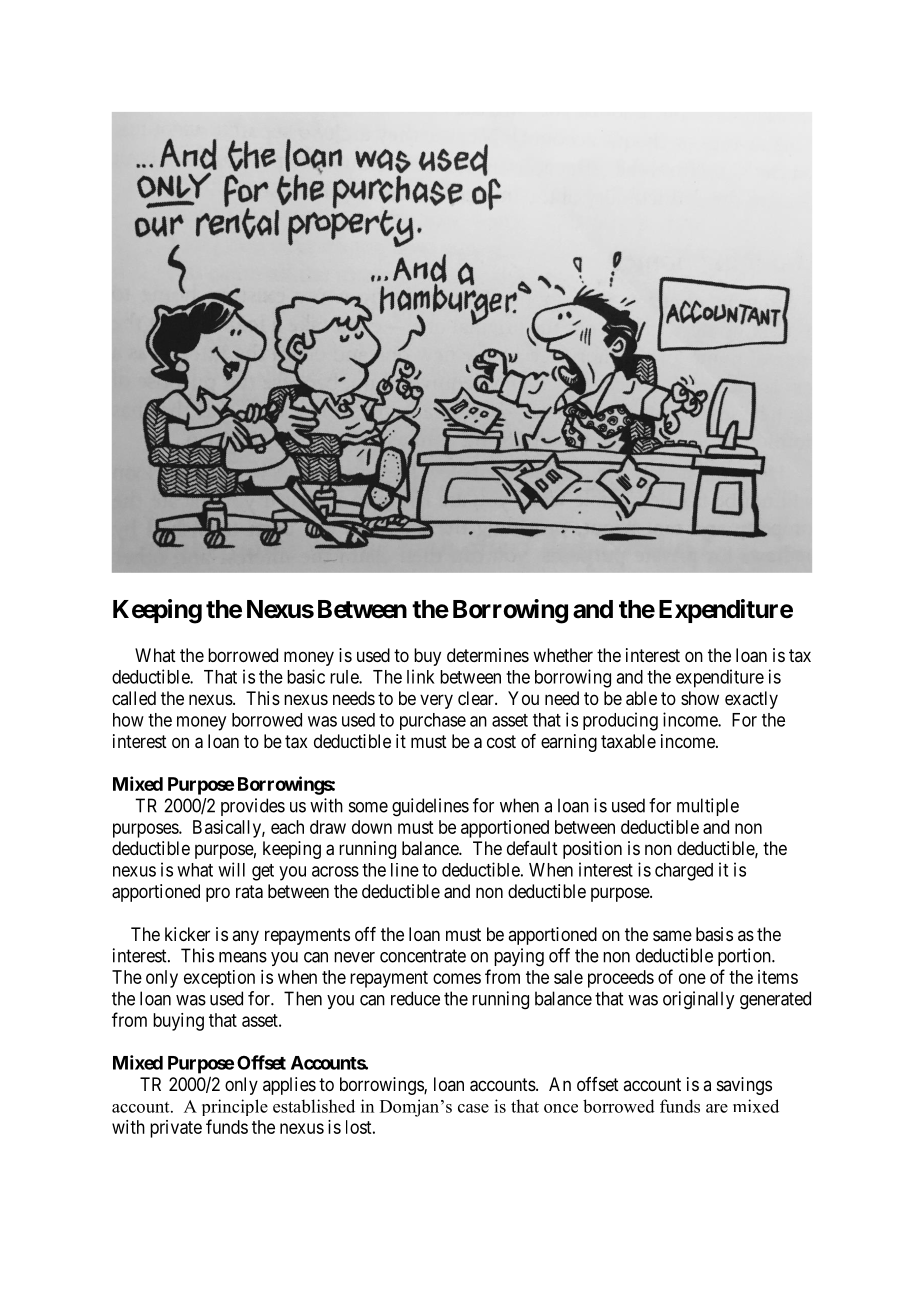 The width and height of the page is (924, 1308). I want to click on principle, so click(235, 1107).
